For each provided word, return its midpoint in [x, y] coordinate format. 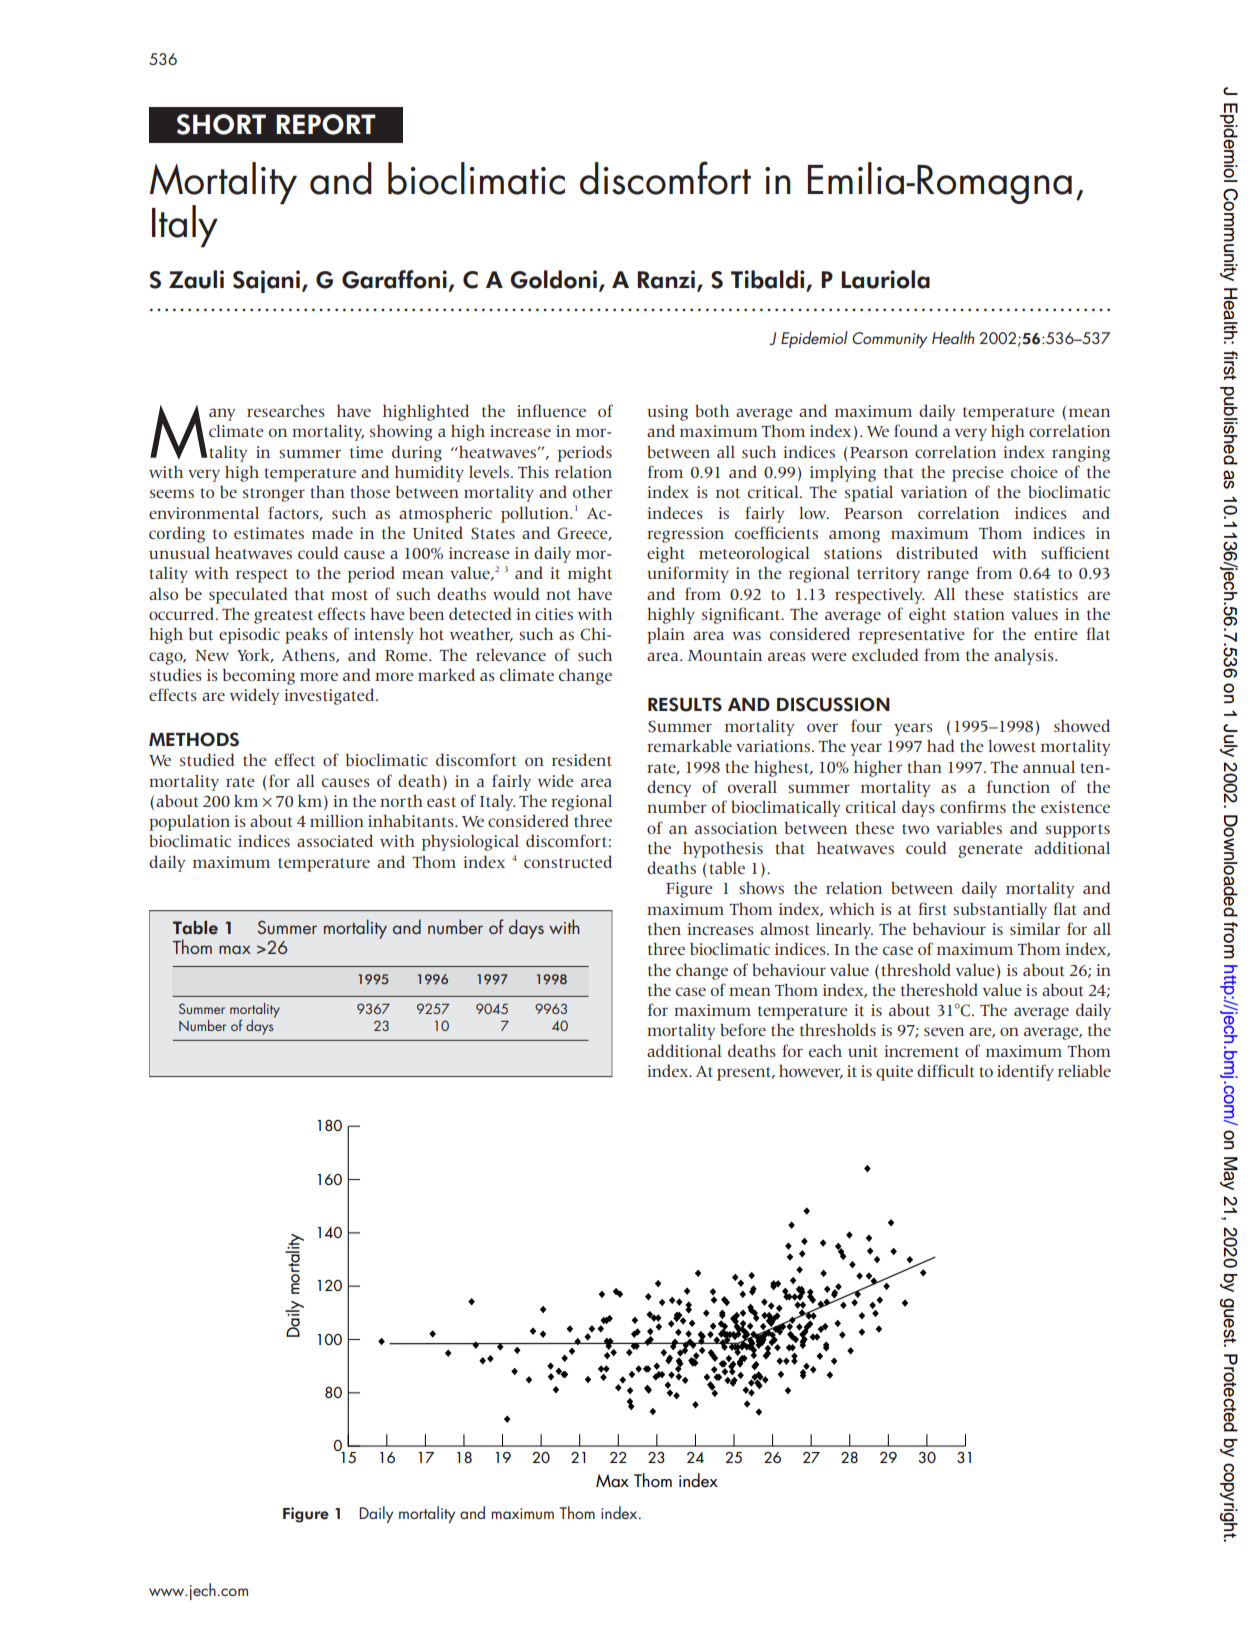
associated [335, 840]
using [667, 413]
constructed [568, 861]
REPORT [326, 124]
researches [286, 411]
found [916, 430]
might [590, 575]
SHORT [221, 124]
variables [969, 828]
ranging [1081, 454]
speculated [248, 595]
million [337, 821]
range [948, 576]
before [743, 1029]
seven [944, 1031]
